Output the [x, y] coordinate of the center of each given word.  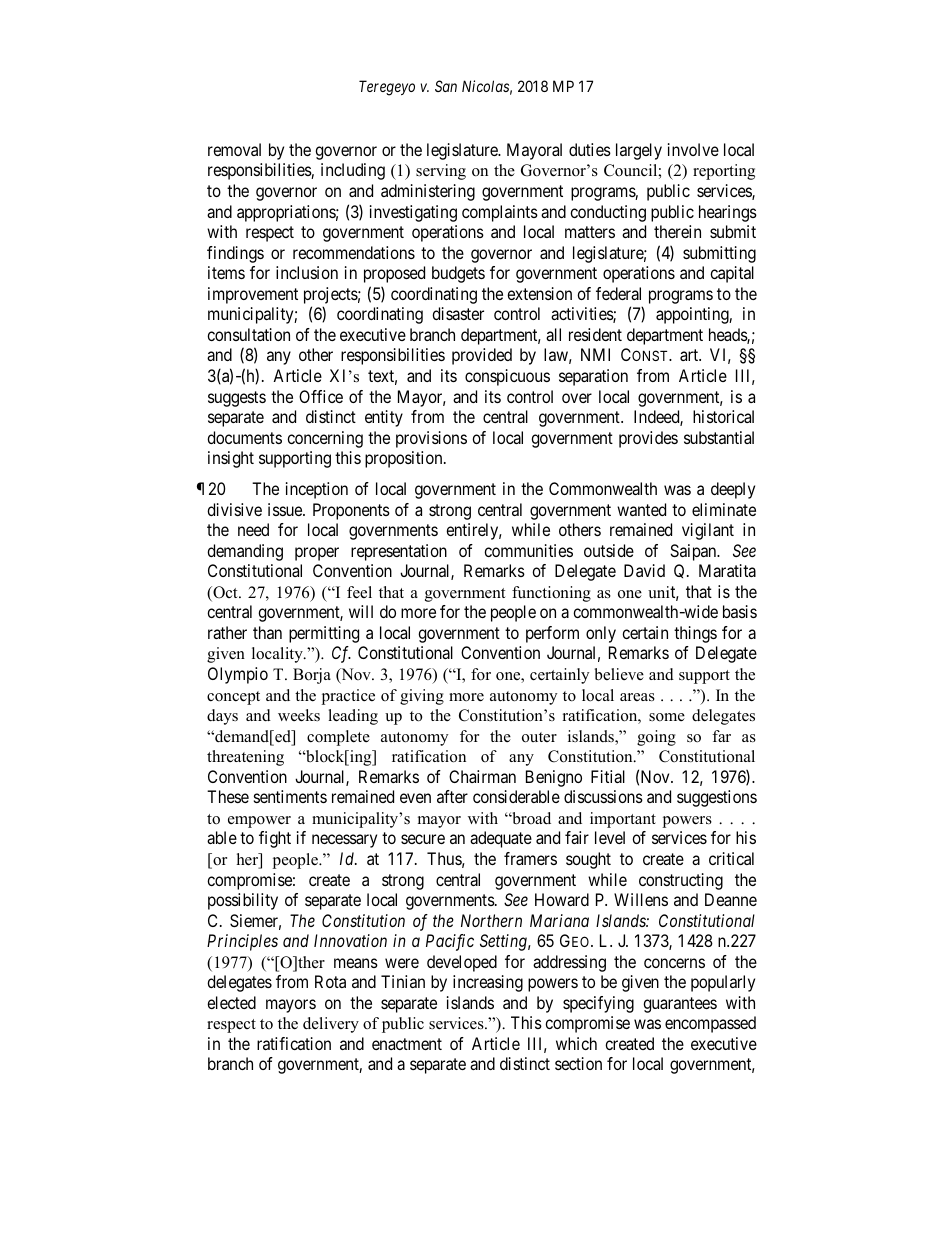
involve [693, 149]
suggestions [717, 798]
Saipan [694, 552]
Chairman [482, 776]
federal [618, 293]
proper [317, 554]
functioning [551, 594]
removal [234, 149]
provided [482, 356]
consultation [248, 334]
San [446, 86]
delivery [331, 1025]
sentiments [290, 796]
